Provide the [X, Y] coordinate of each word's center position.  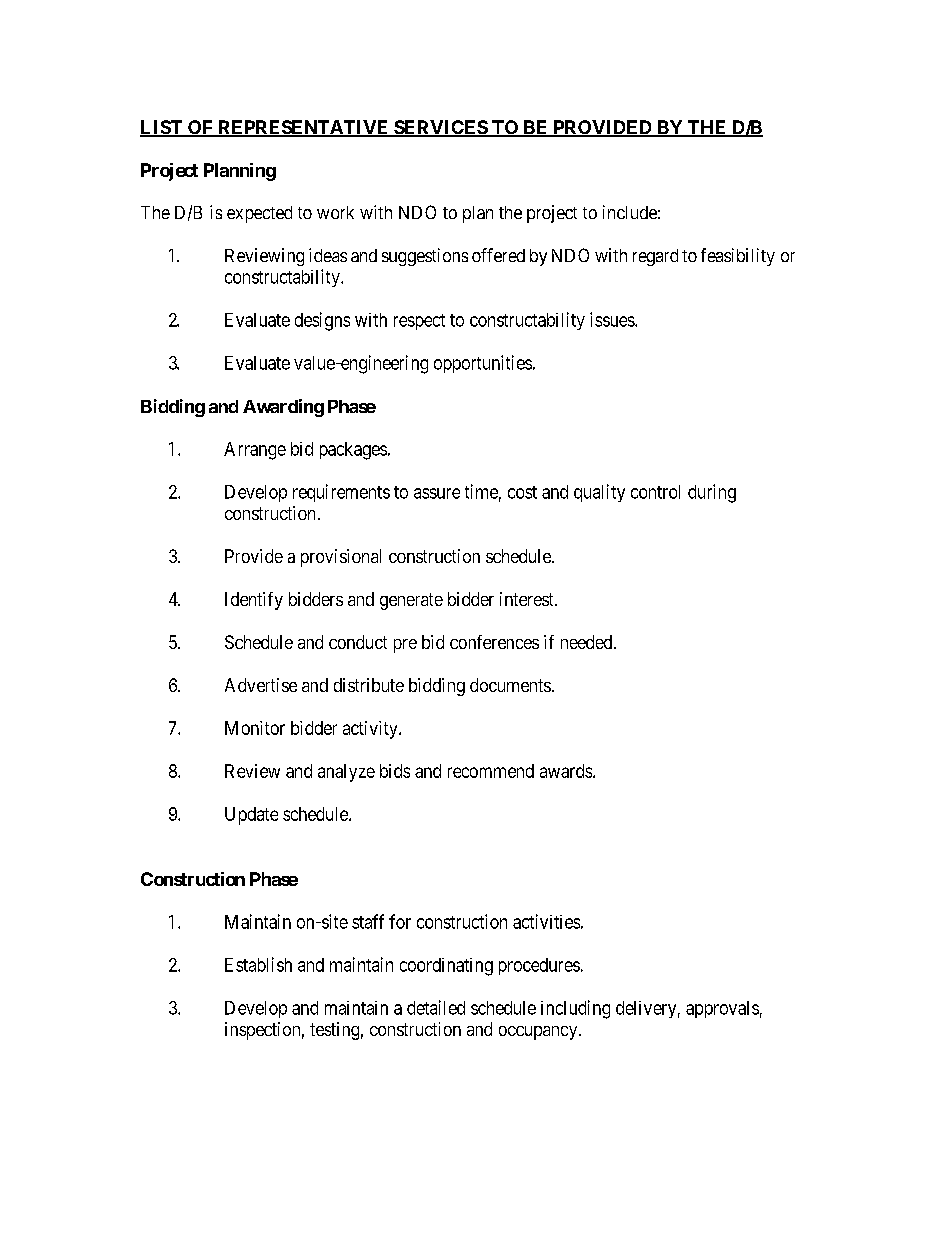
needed [588, 642]
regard [655, 257]
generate [411, 601]
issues [613, 319]
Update [251, 816]
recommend [491, 771]
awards [567, 771]
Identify [254, 601]
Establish [258, 964]
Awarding [283, 408]
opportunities [483, 364]
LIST [162, 128]
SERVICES [440, 128]
